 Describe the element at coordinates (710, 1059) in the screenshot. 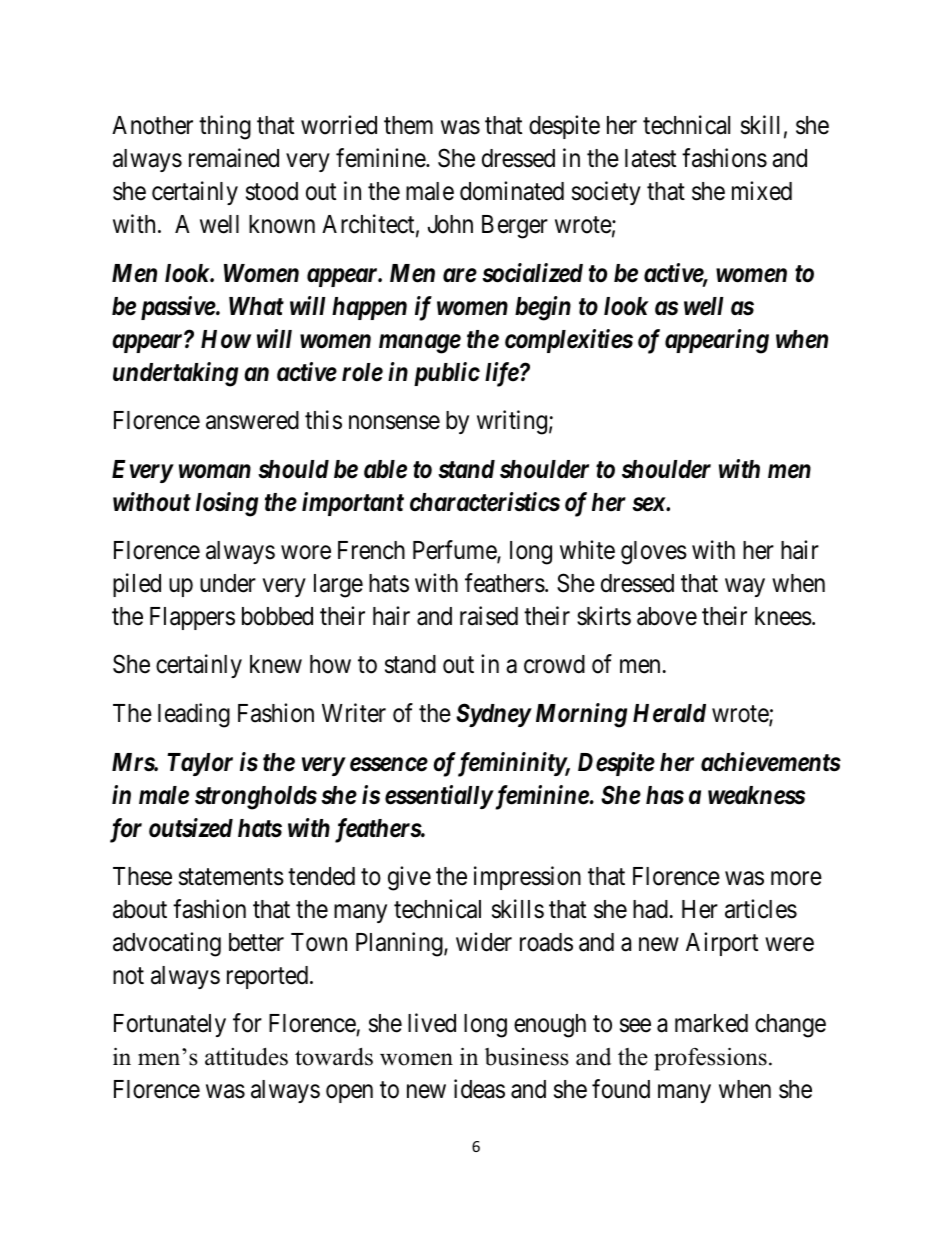

I see `professions` at that location.
